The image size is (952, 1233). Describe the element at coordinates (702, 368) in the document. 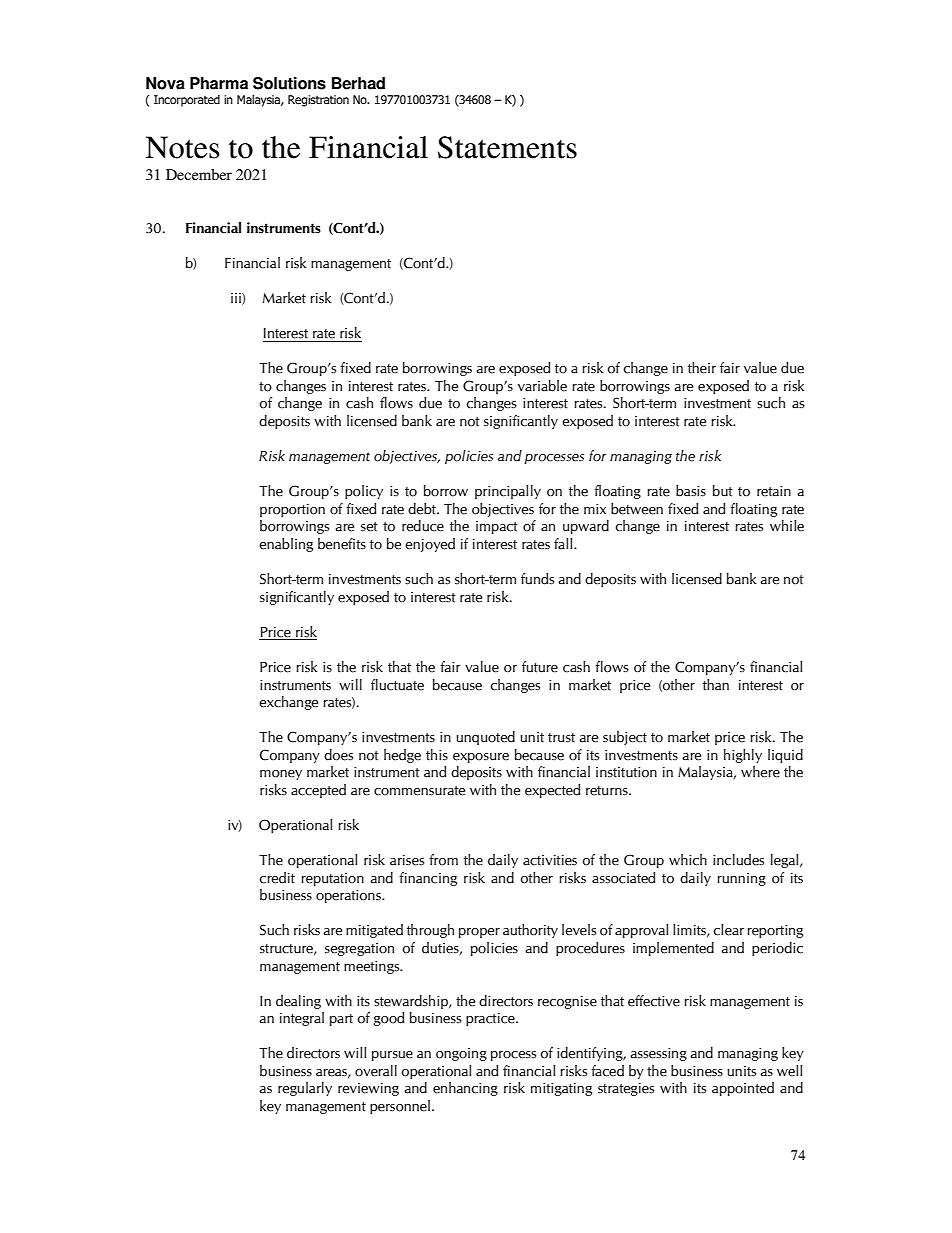

I see `their` at that location.
